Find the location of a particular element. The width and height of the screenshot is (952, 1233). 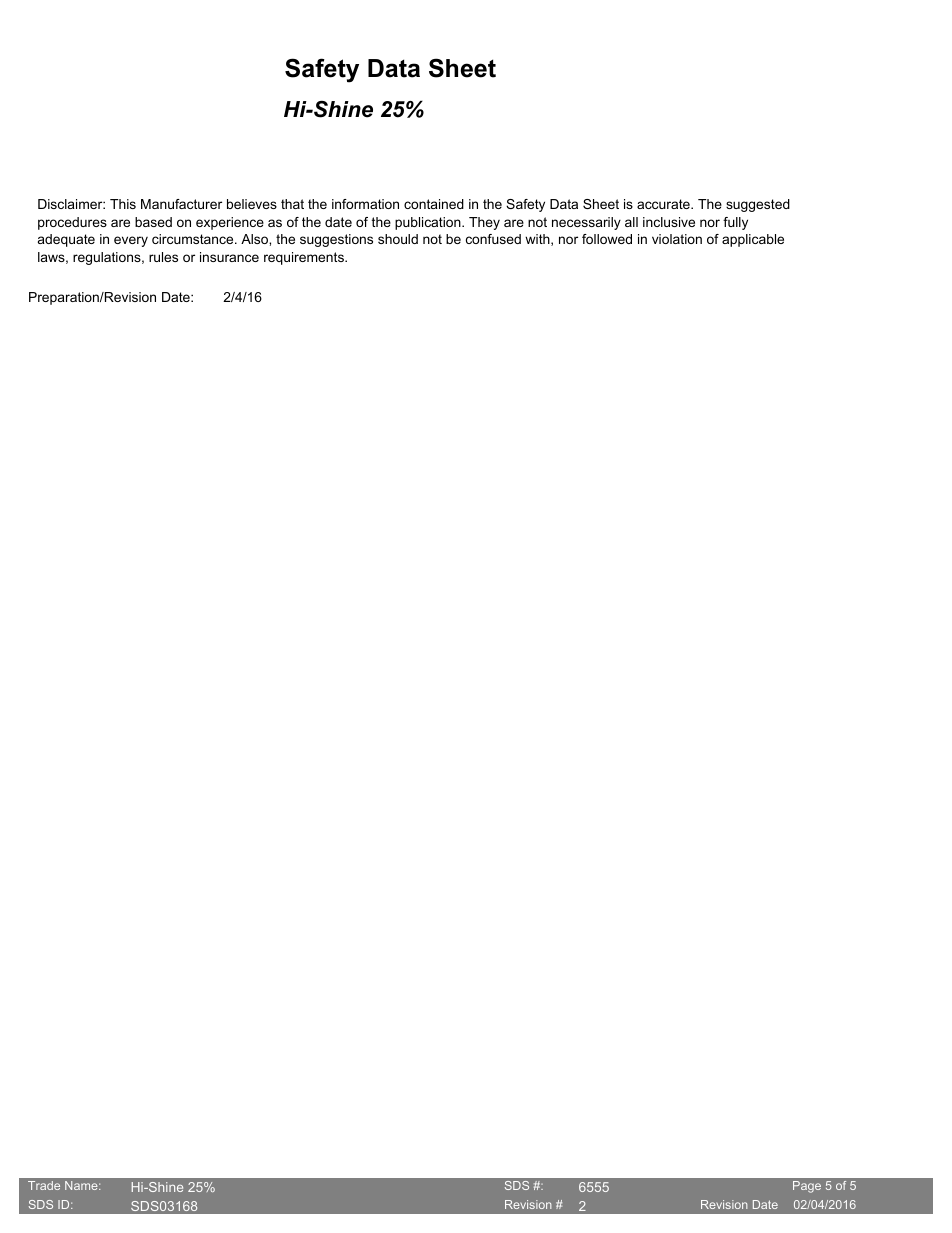

requirements is located at coordinates (305, 258).
